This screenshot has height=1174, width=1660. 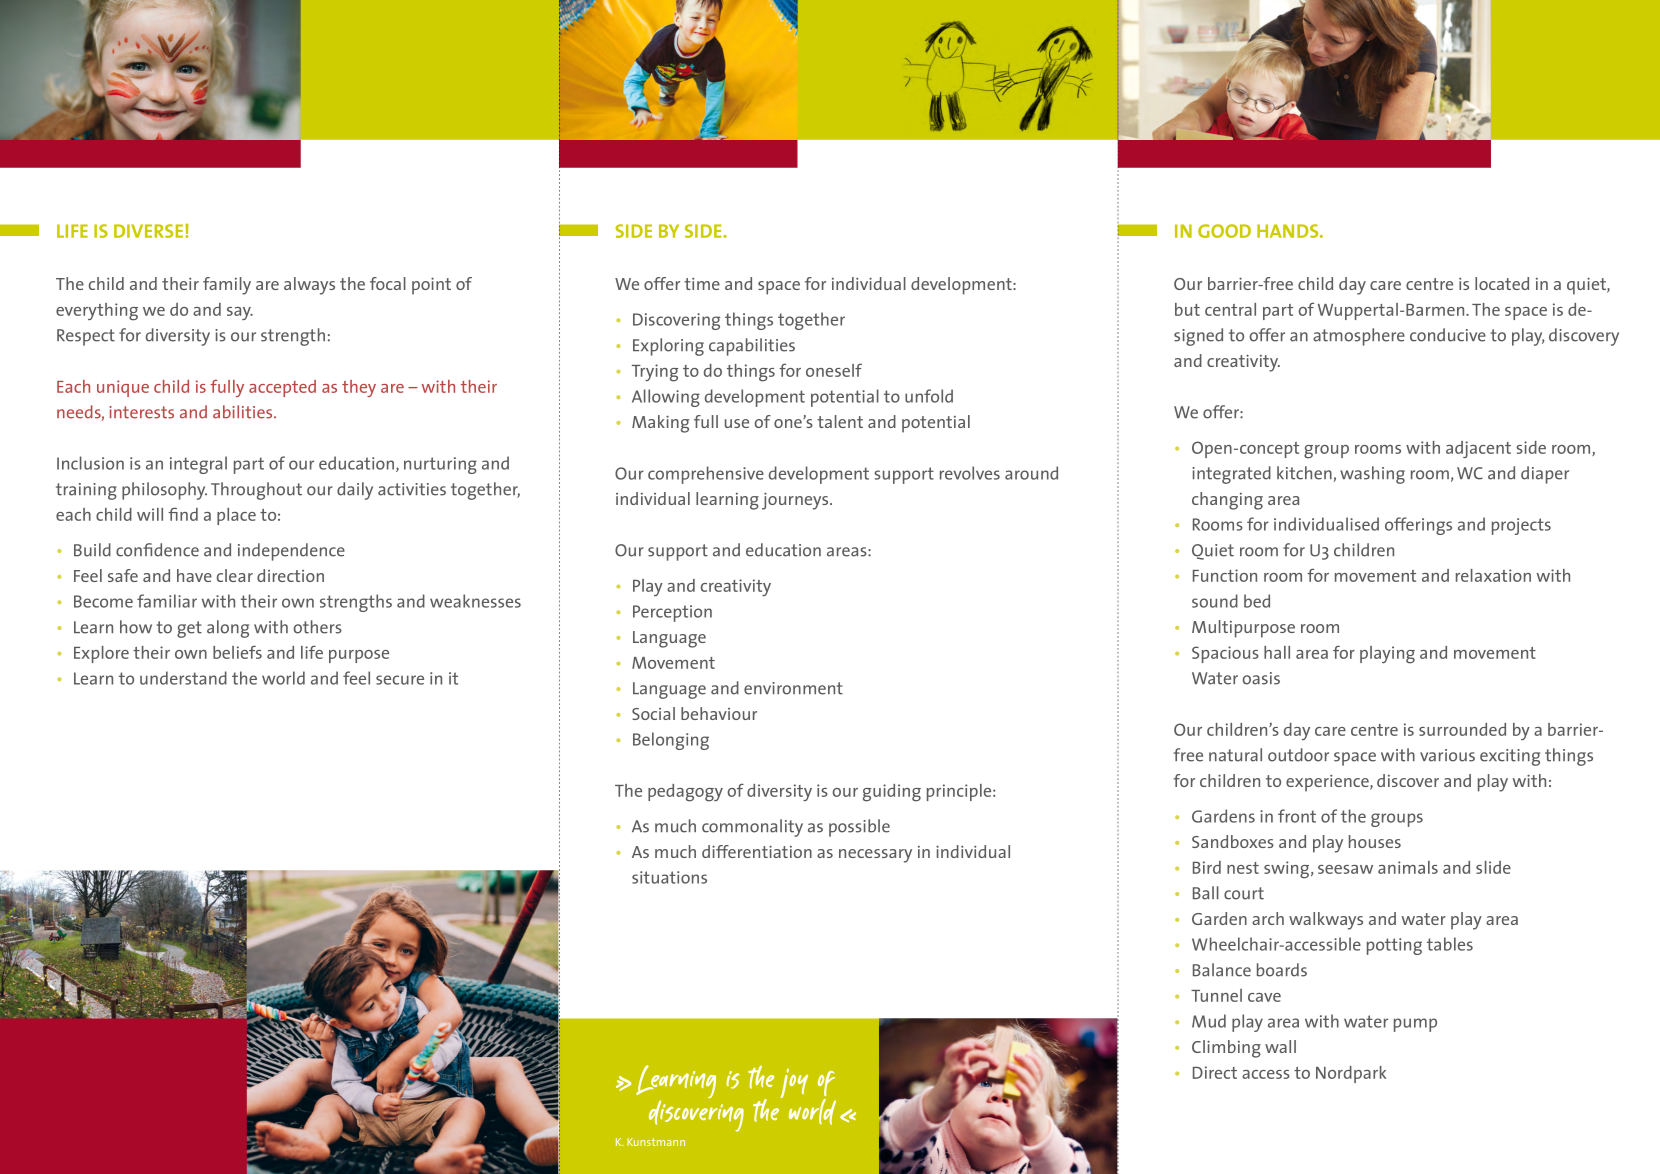 What do you see at coordinates (227, 286) in the screenshot?
I see `family` at bounding box center [227, 286].
